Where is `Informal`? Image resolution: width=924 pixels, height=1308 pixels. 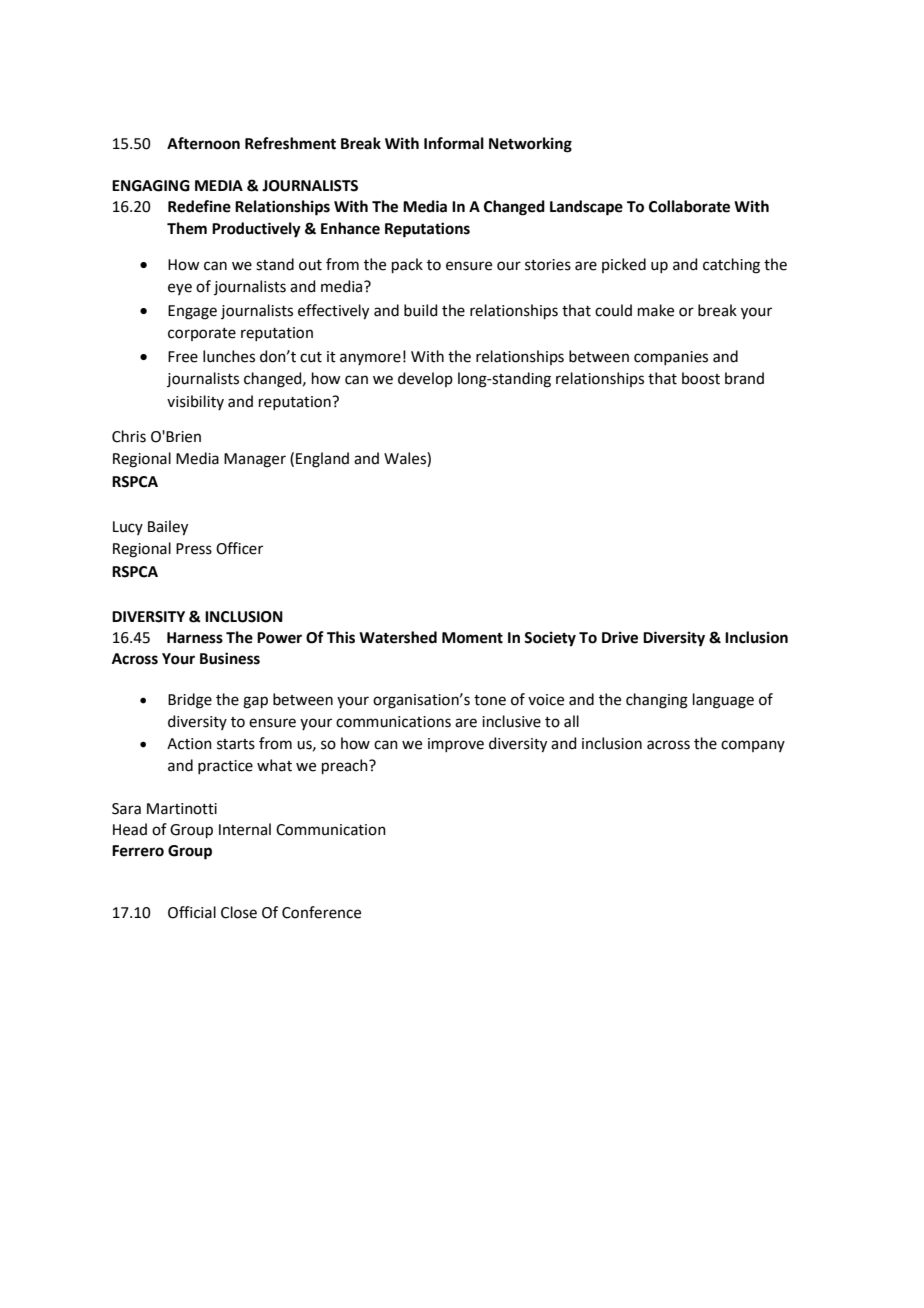
Informal is located at coordinates (454, 143).
